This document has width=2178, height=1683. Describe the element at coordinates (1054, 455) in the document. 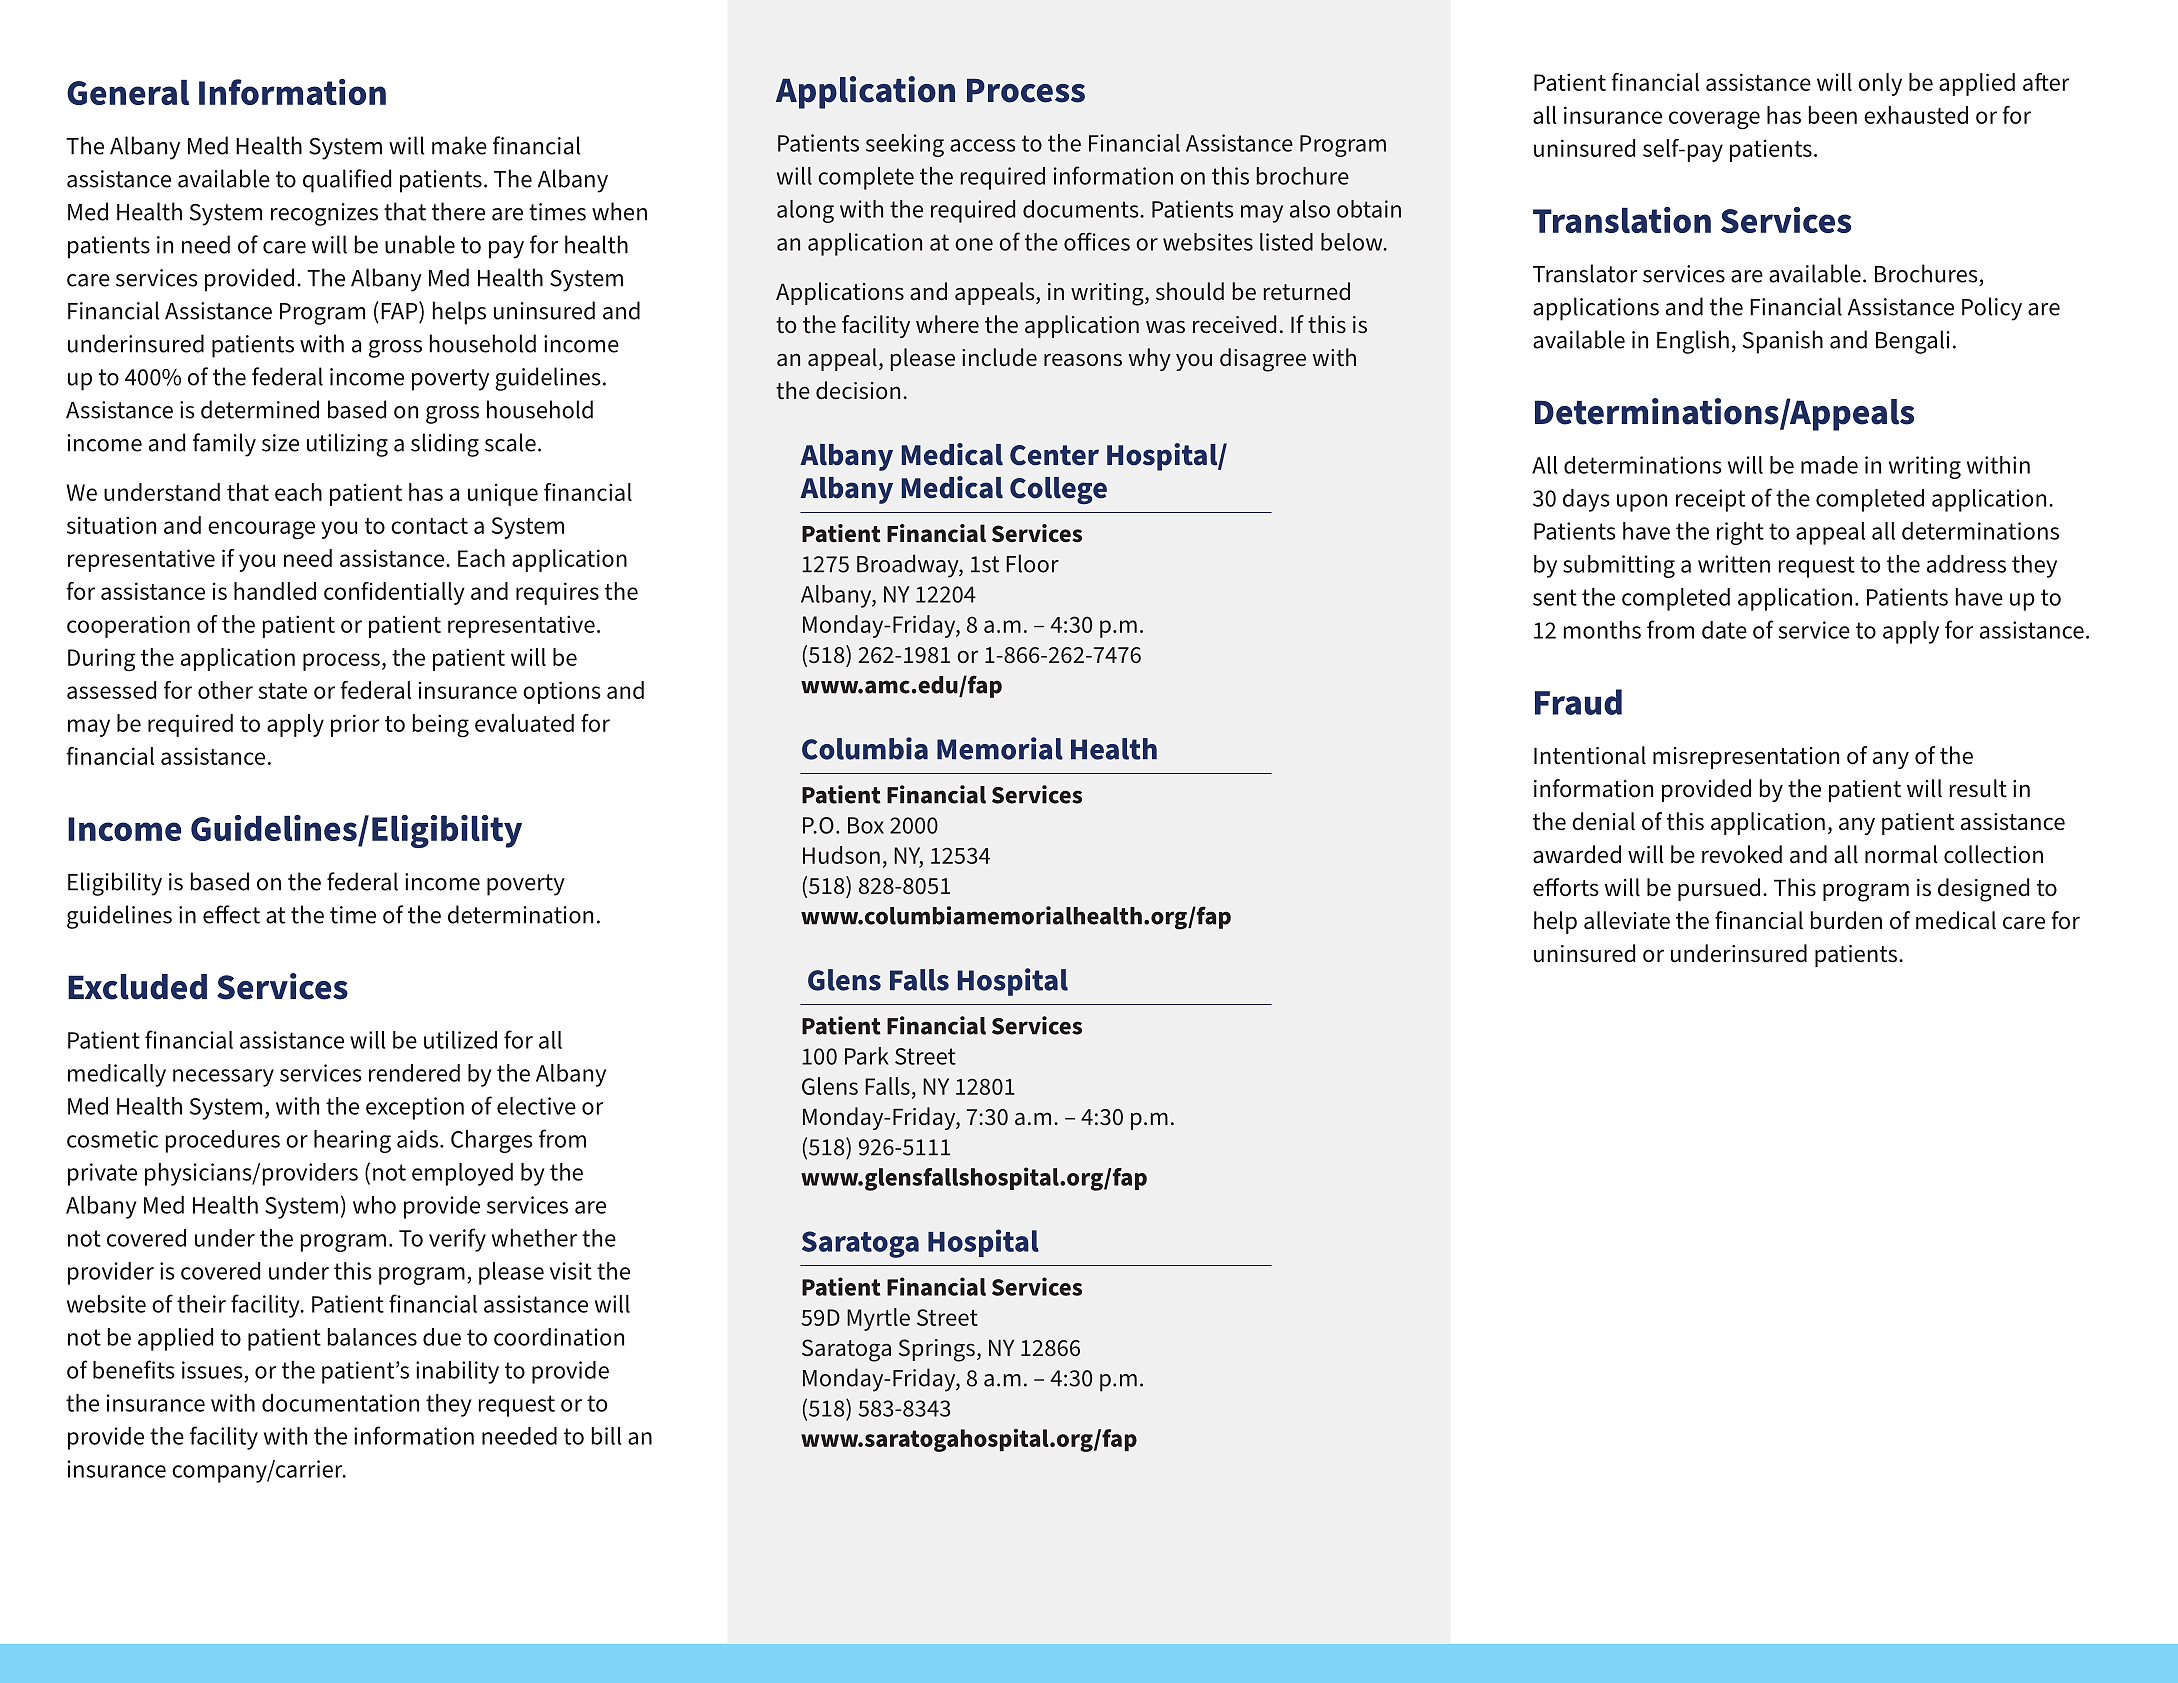

I see `Center` at that location.
